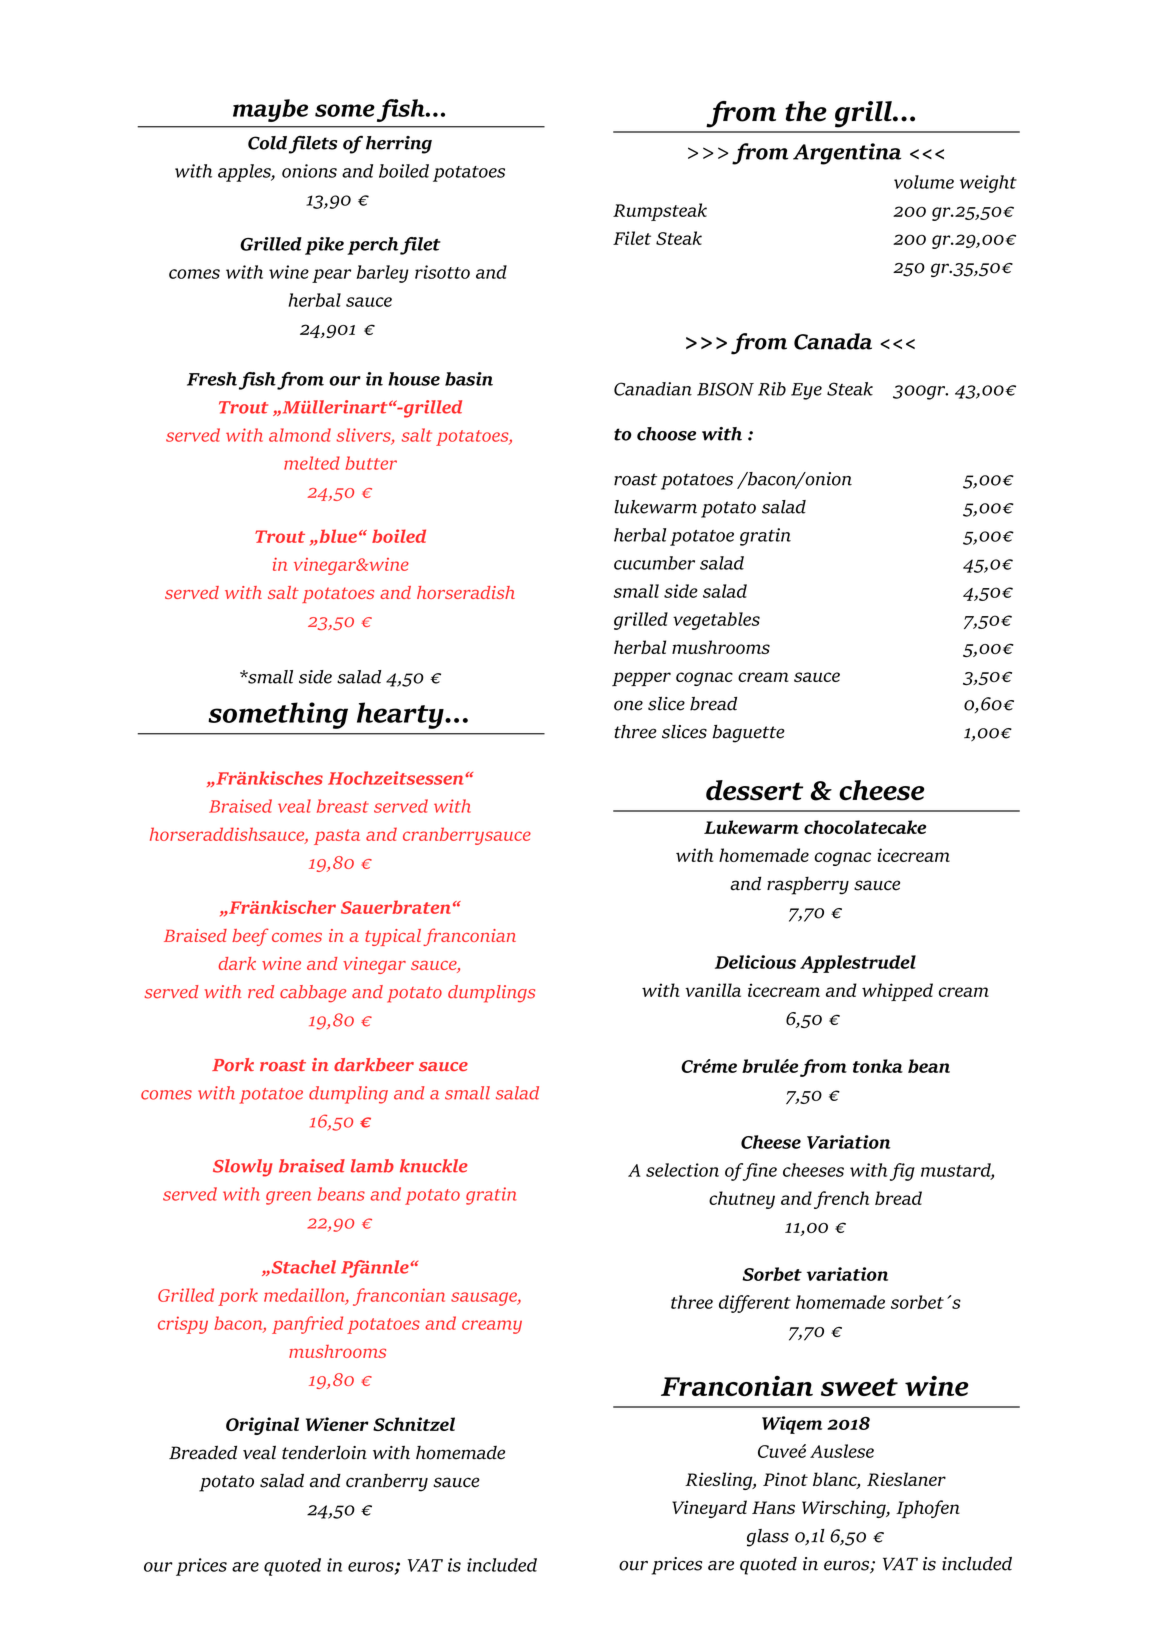  I want to click on Cold, so click(267, 143).
